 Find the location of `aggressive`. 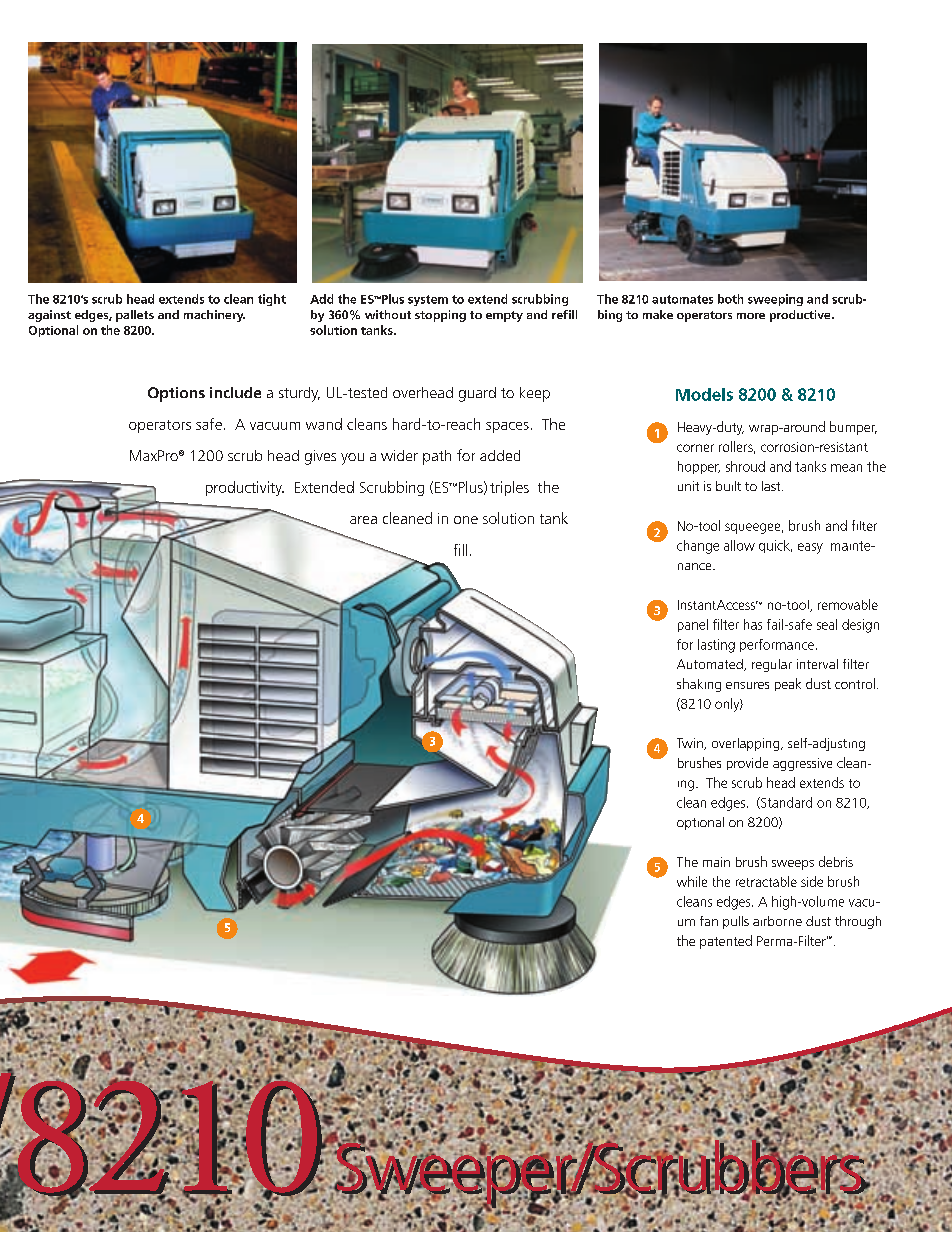

aggressive is located at coordinates (802, 764).
